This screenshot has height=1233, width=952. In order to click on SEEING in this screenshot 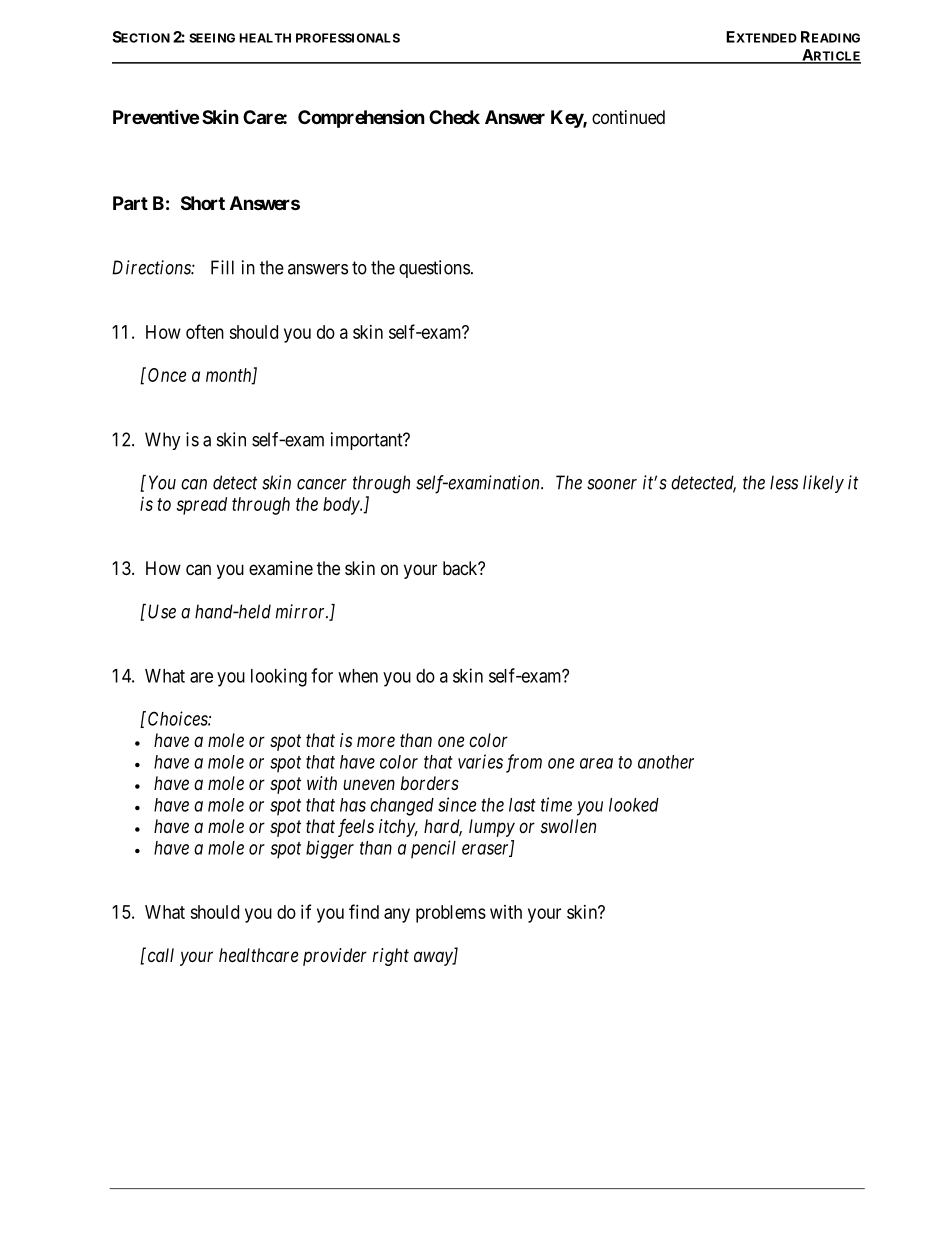, I will do `click(212, 38)`.
